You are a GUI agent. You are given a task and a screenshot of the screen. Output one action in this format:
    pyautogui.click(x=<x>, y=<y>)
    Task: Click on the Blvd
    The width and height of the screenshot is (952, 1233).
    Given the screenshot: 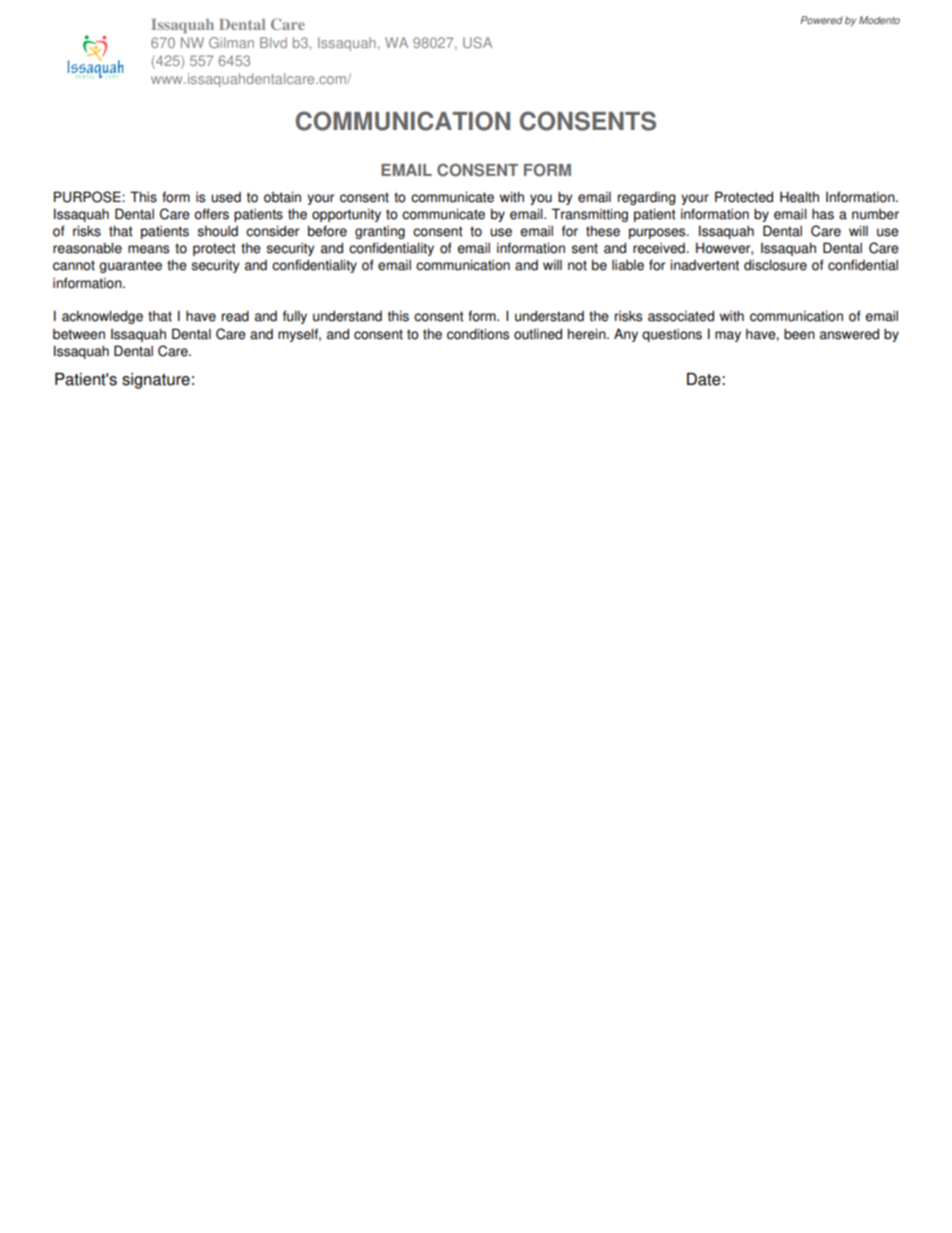 What is the action you would take?
    pyautogui.click(x=273, y=42)
